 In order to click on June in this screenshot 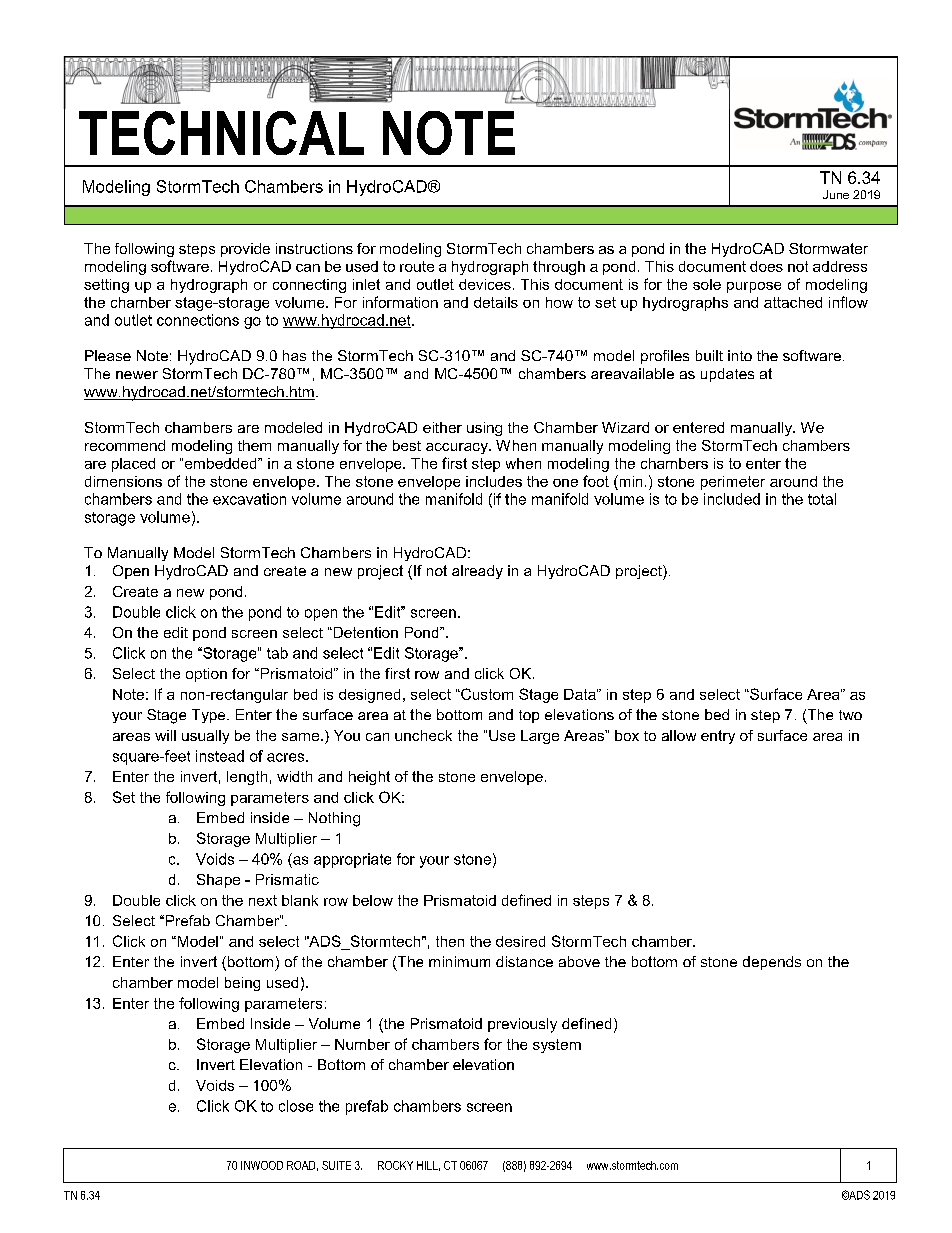, I will do `click(836, 194)`.
